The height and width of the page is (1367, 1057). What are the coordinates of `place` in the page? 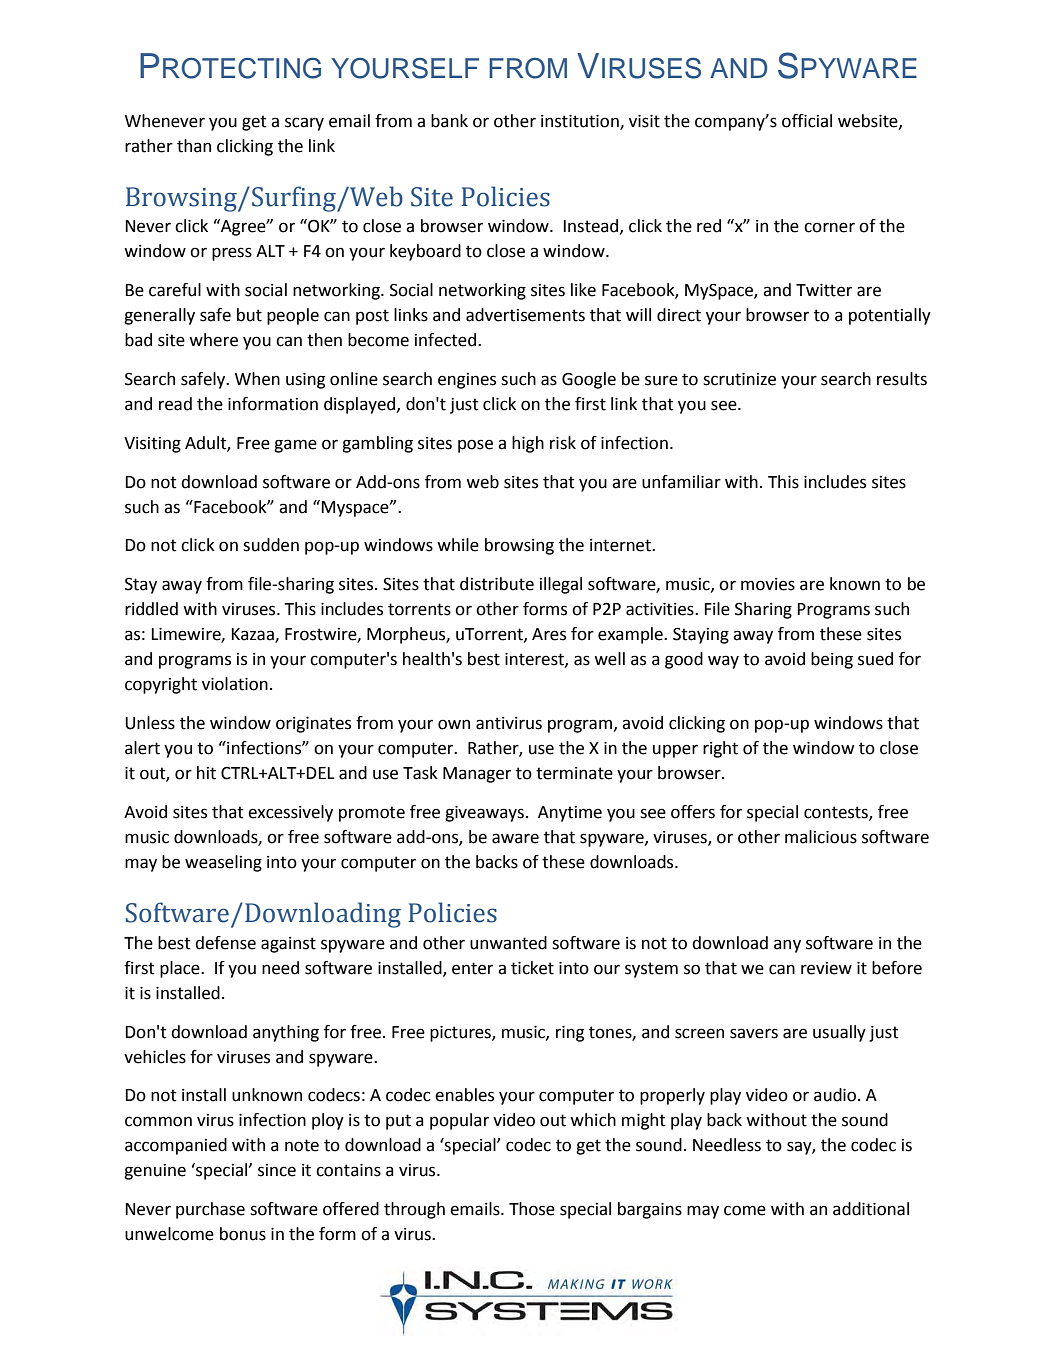 It's located at (181, 969).
